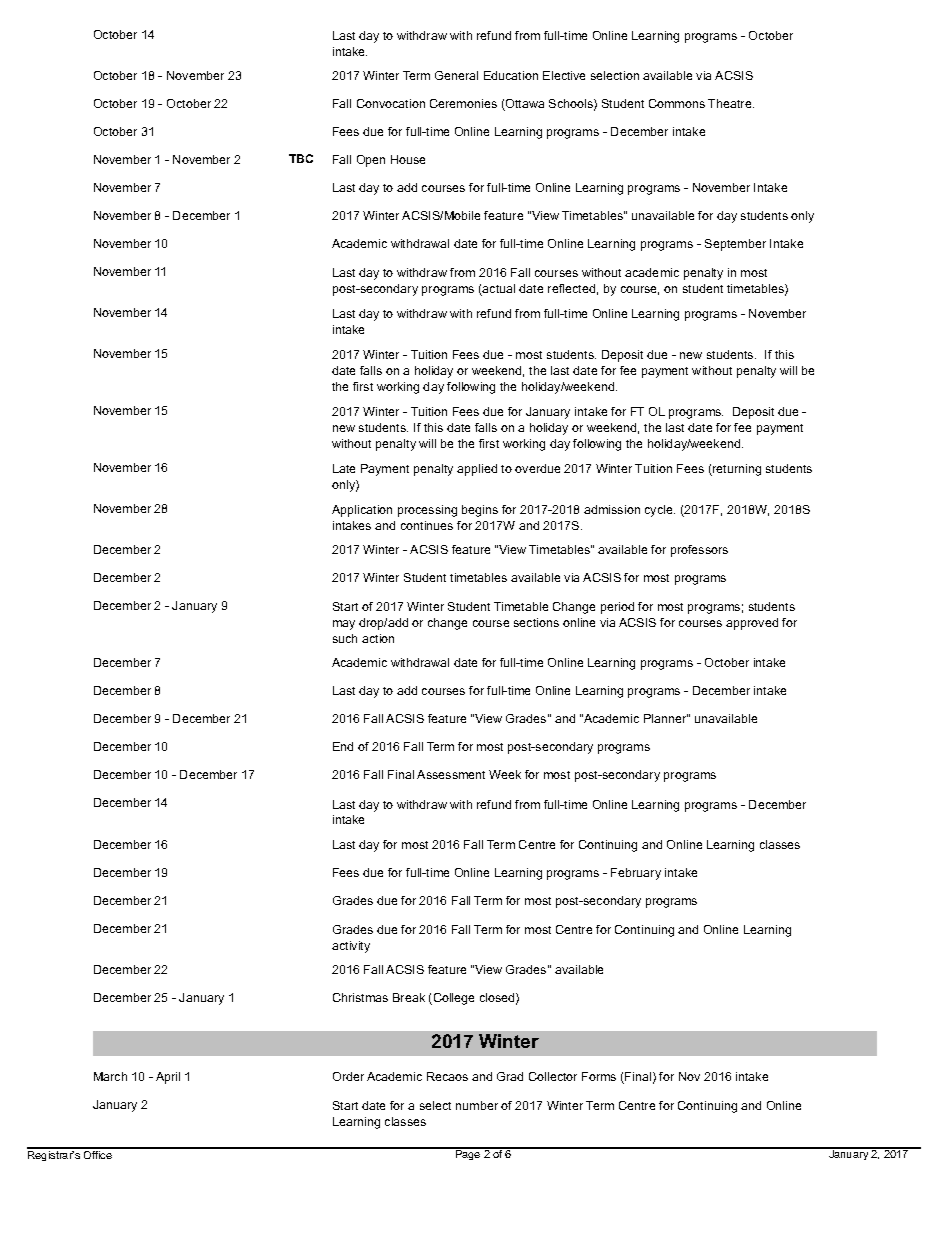 The height and width of the screenshot is (1233, 952). Describe the element at coordinates (666, 718) in the screenshot. I see `Planner` at that location.
